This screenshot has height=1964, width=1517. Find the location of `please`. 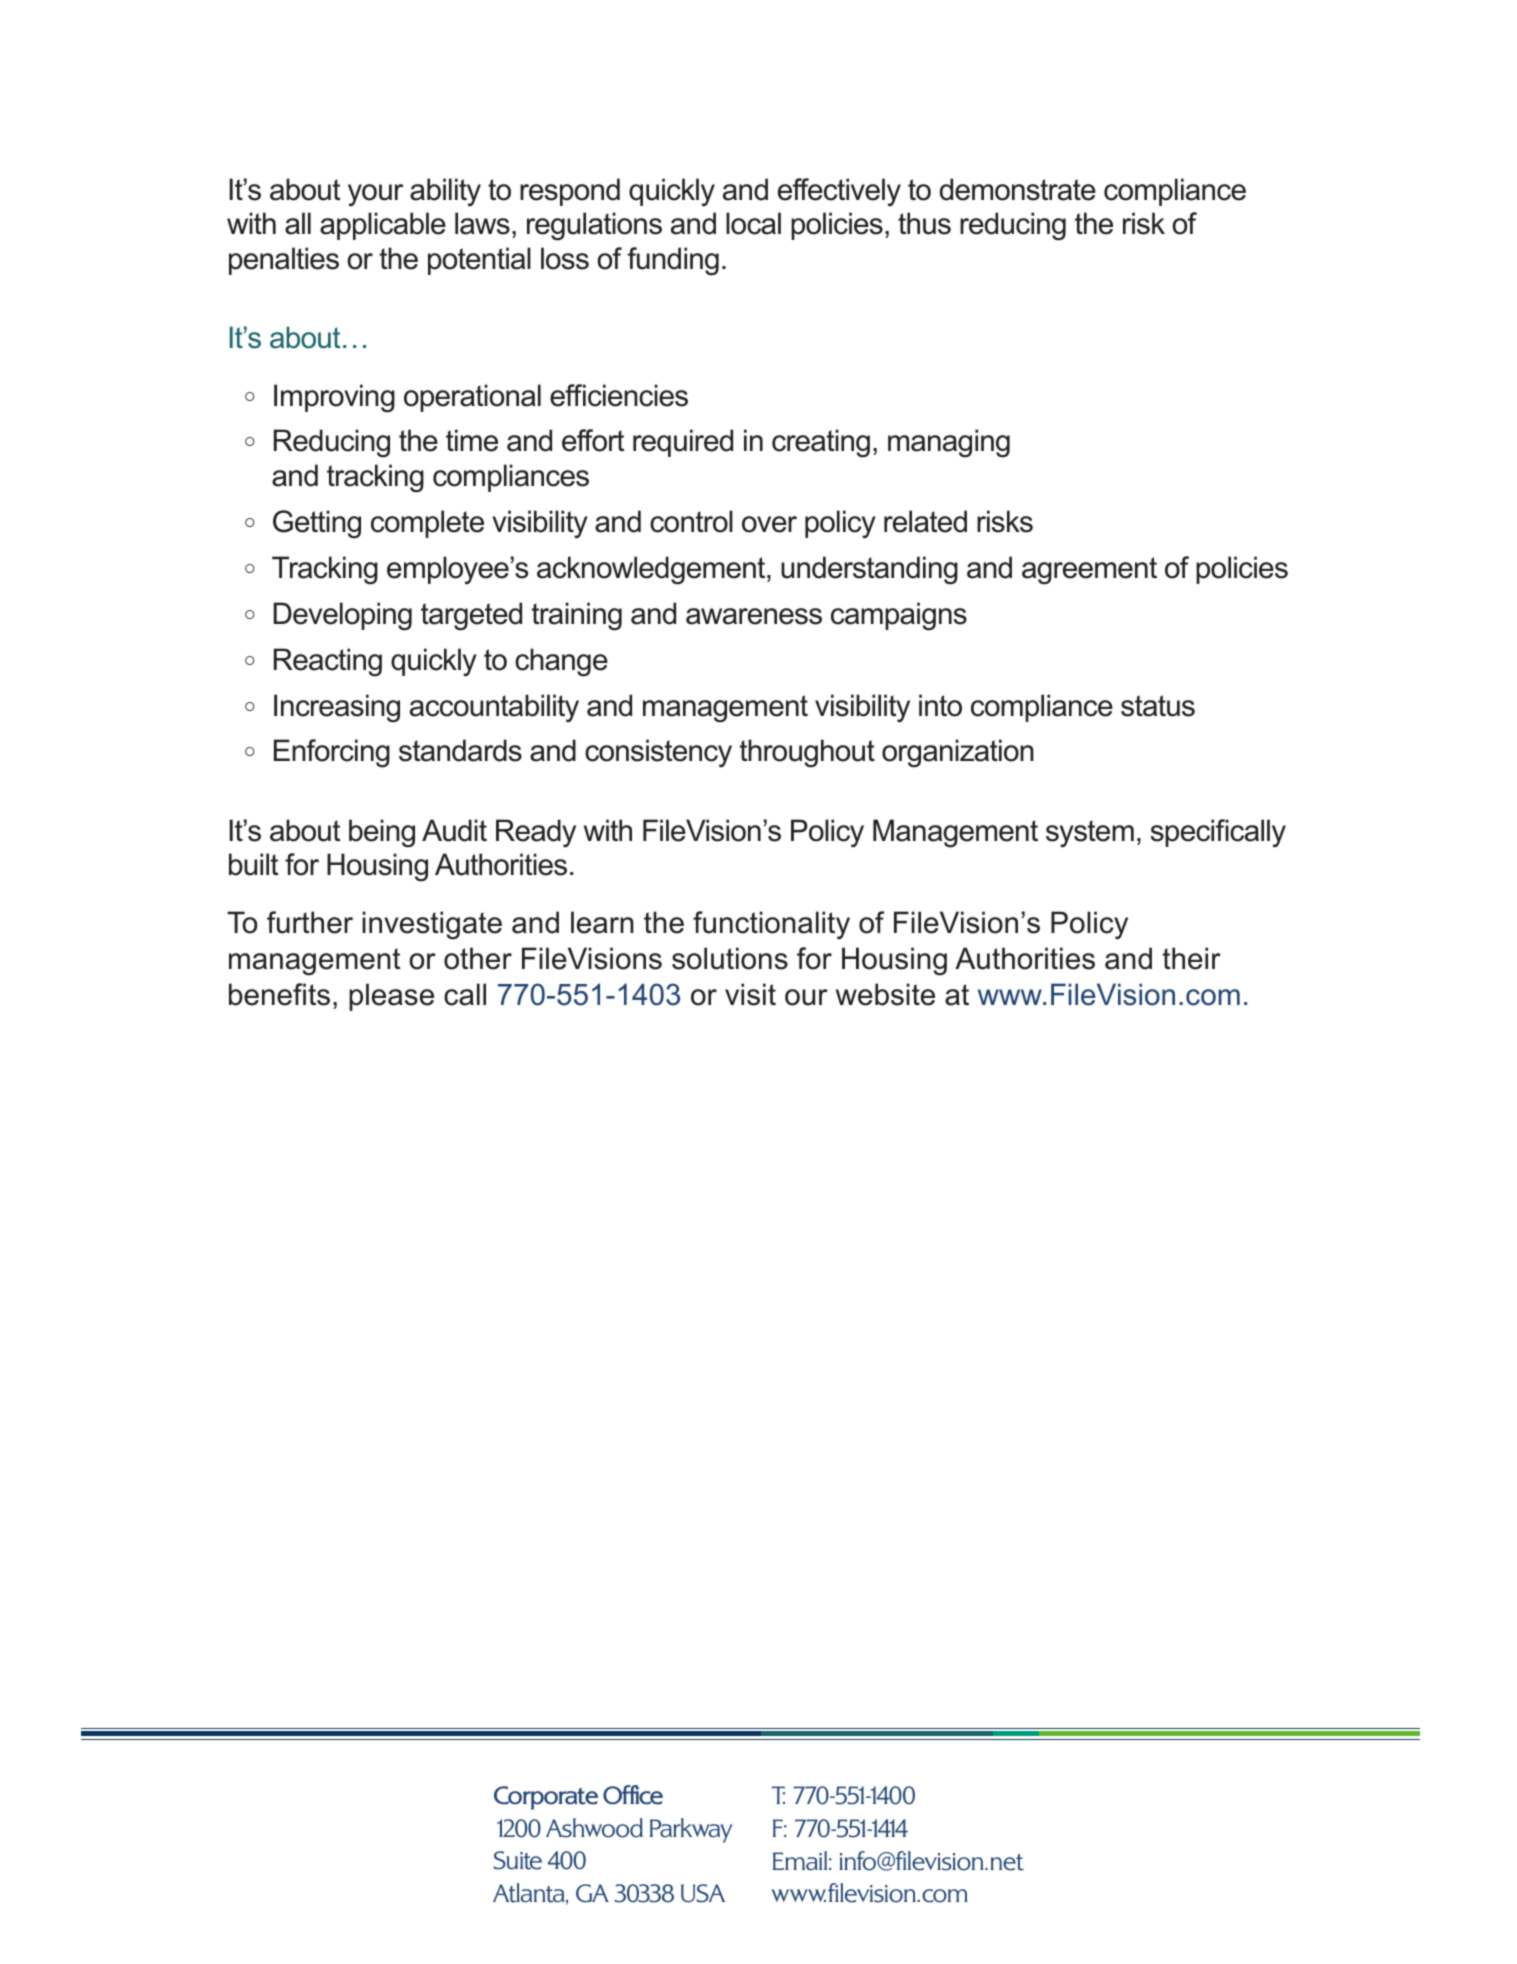

please is located at coordinates (391, 997).
